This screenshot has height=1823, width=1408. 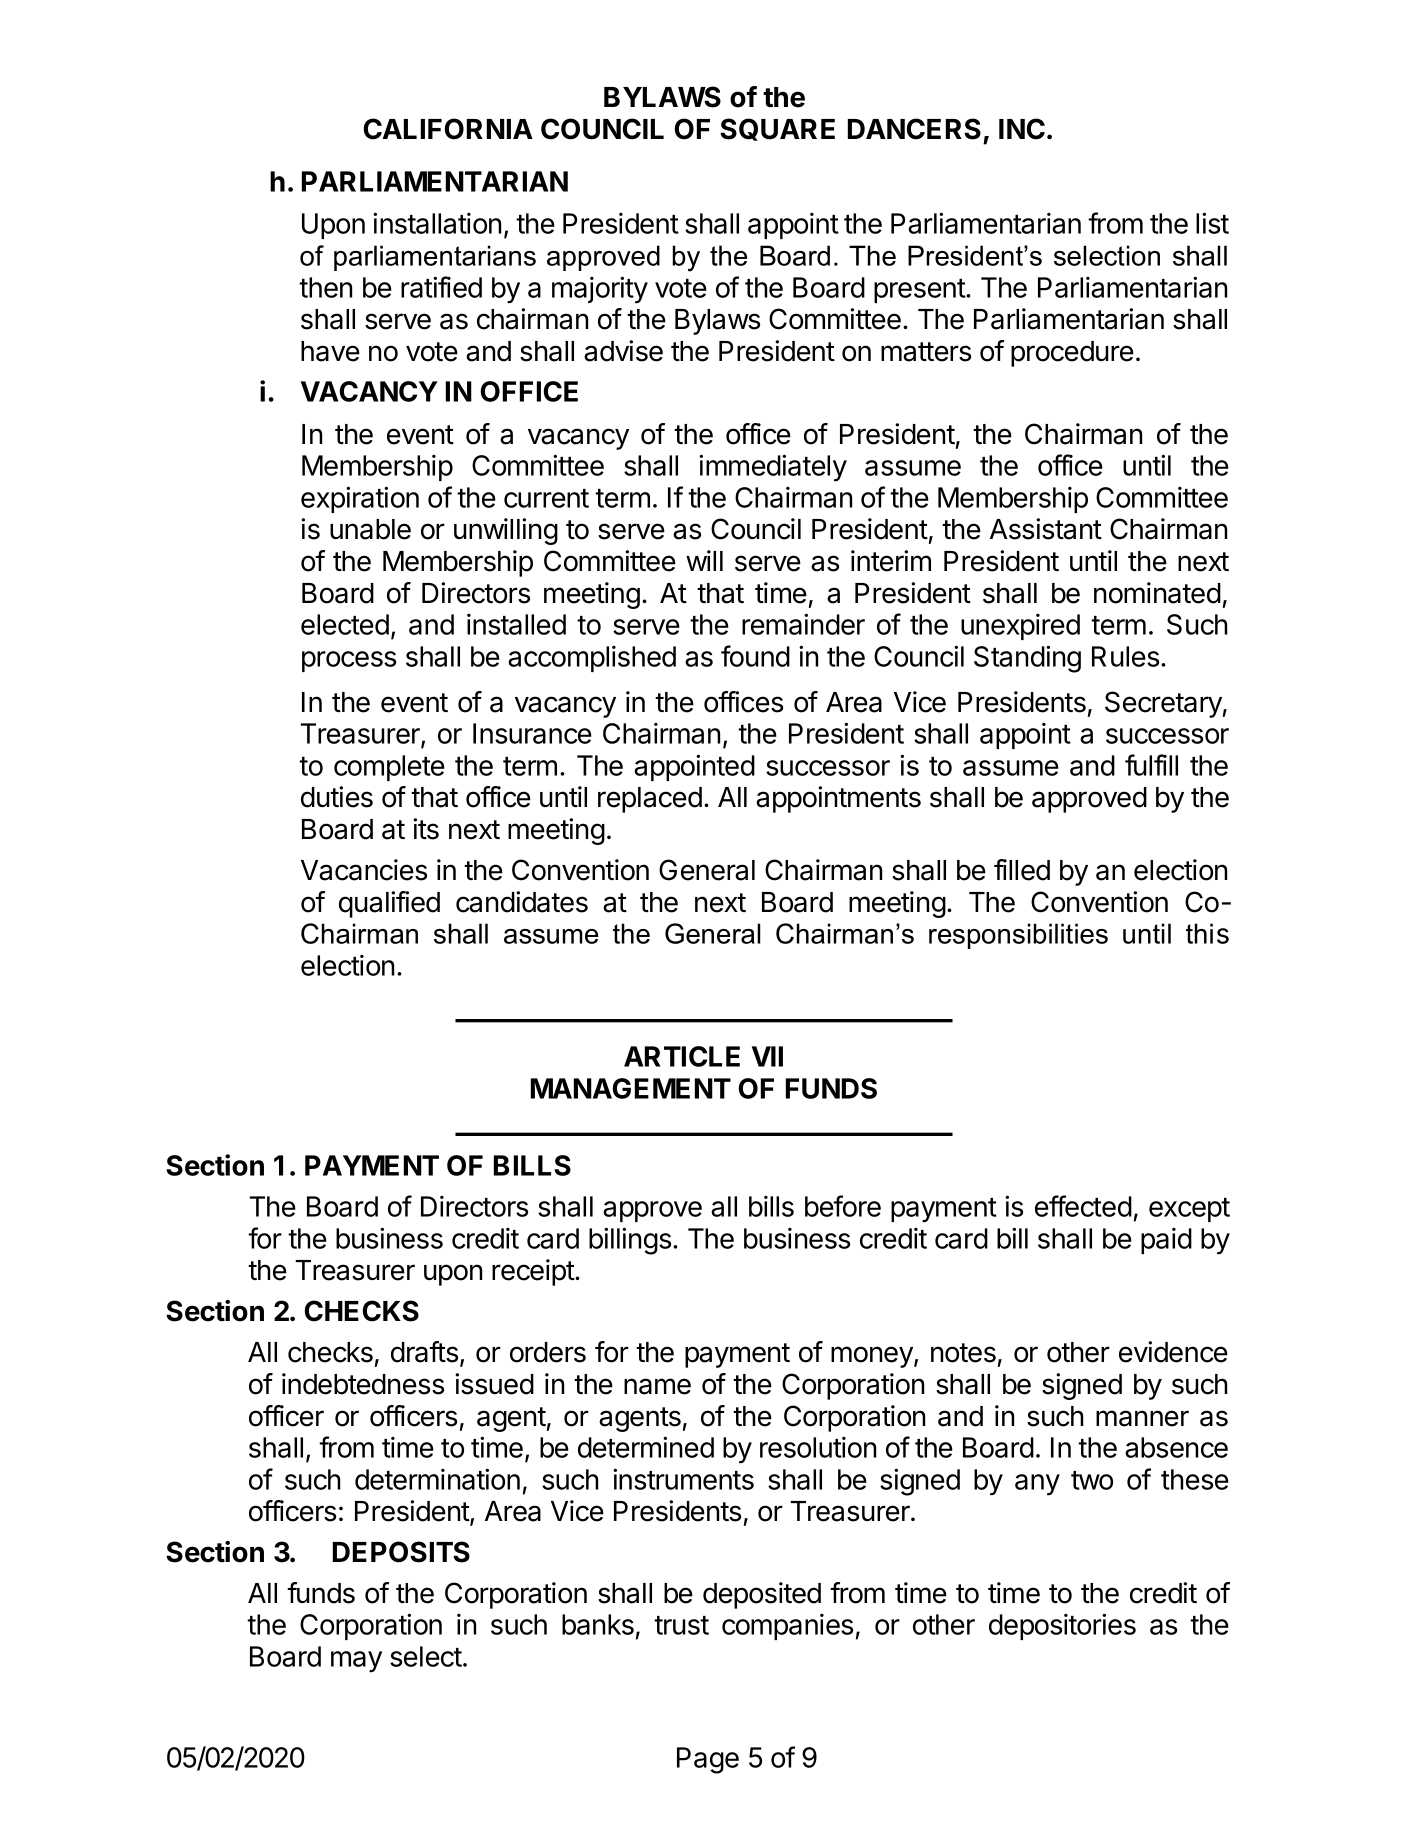 What do you see at coordinates (843, 1206) in the screenshot?
I see `before` at bounding box center [843, 1206].
